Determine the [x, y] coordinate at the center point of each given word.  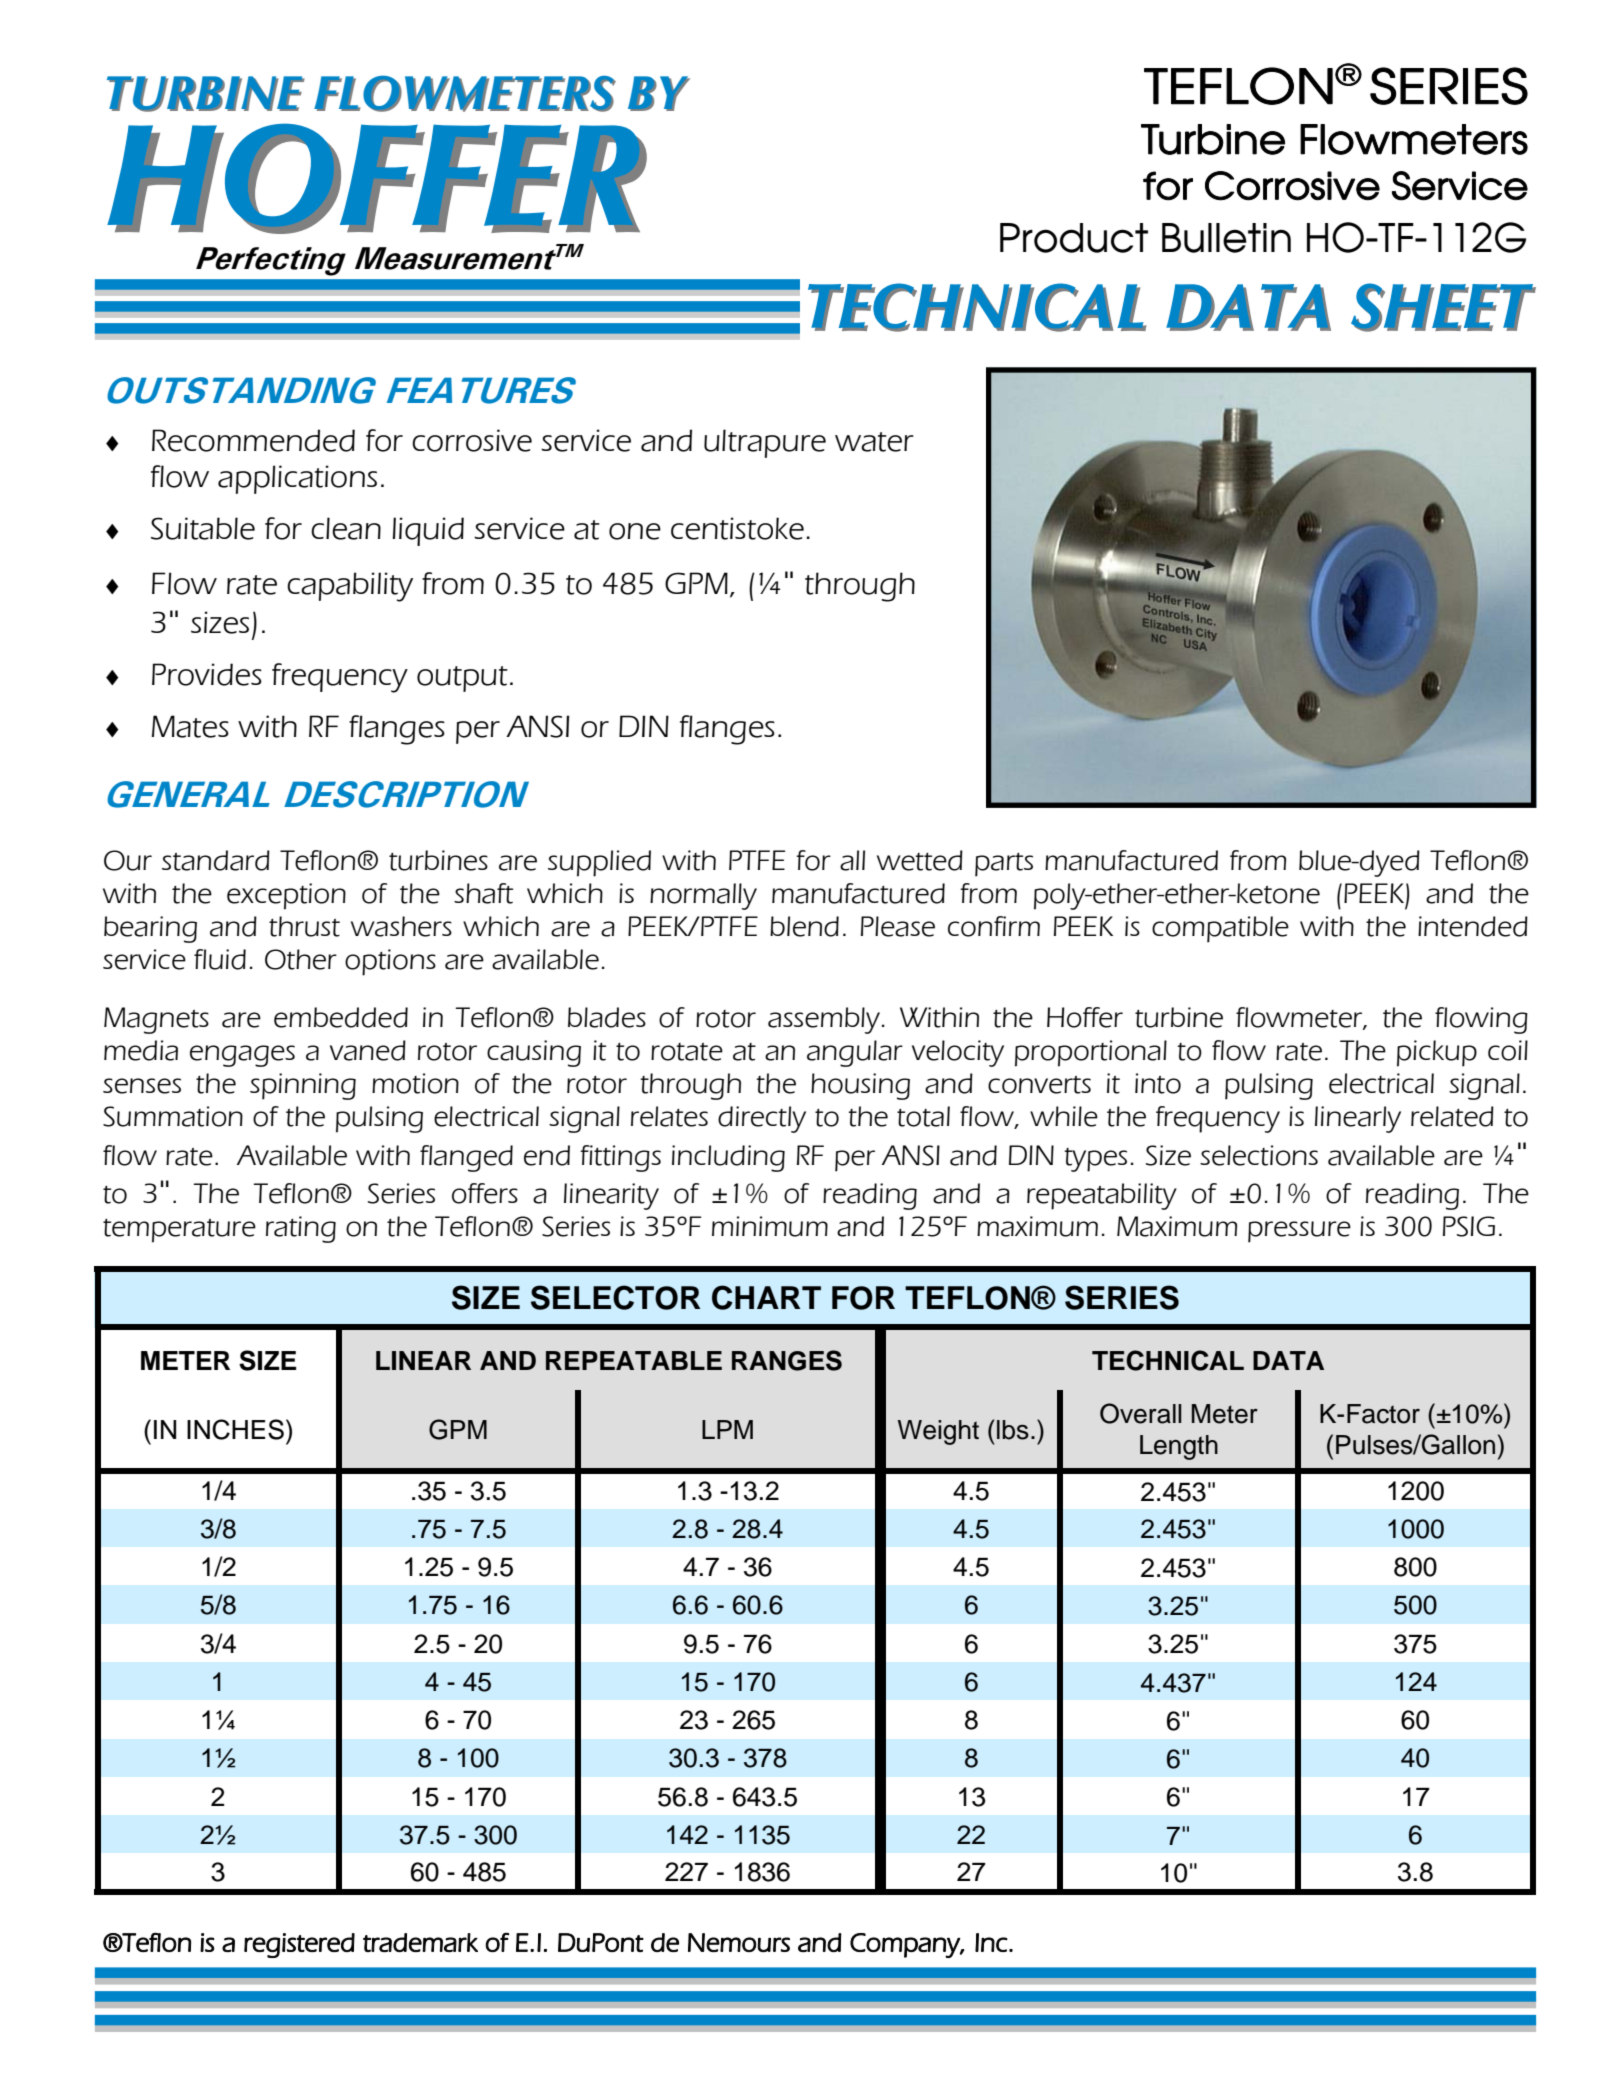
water [874, 442]
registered [299, 1945]
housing [860, 1086]
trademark [420, 1942]
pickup [1437, 1053]
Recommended [253, 440]
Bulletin [1226, 238]
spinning [303, 1086]
